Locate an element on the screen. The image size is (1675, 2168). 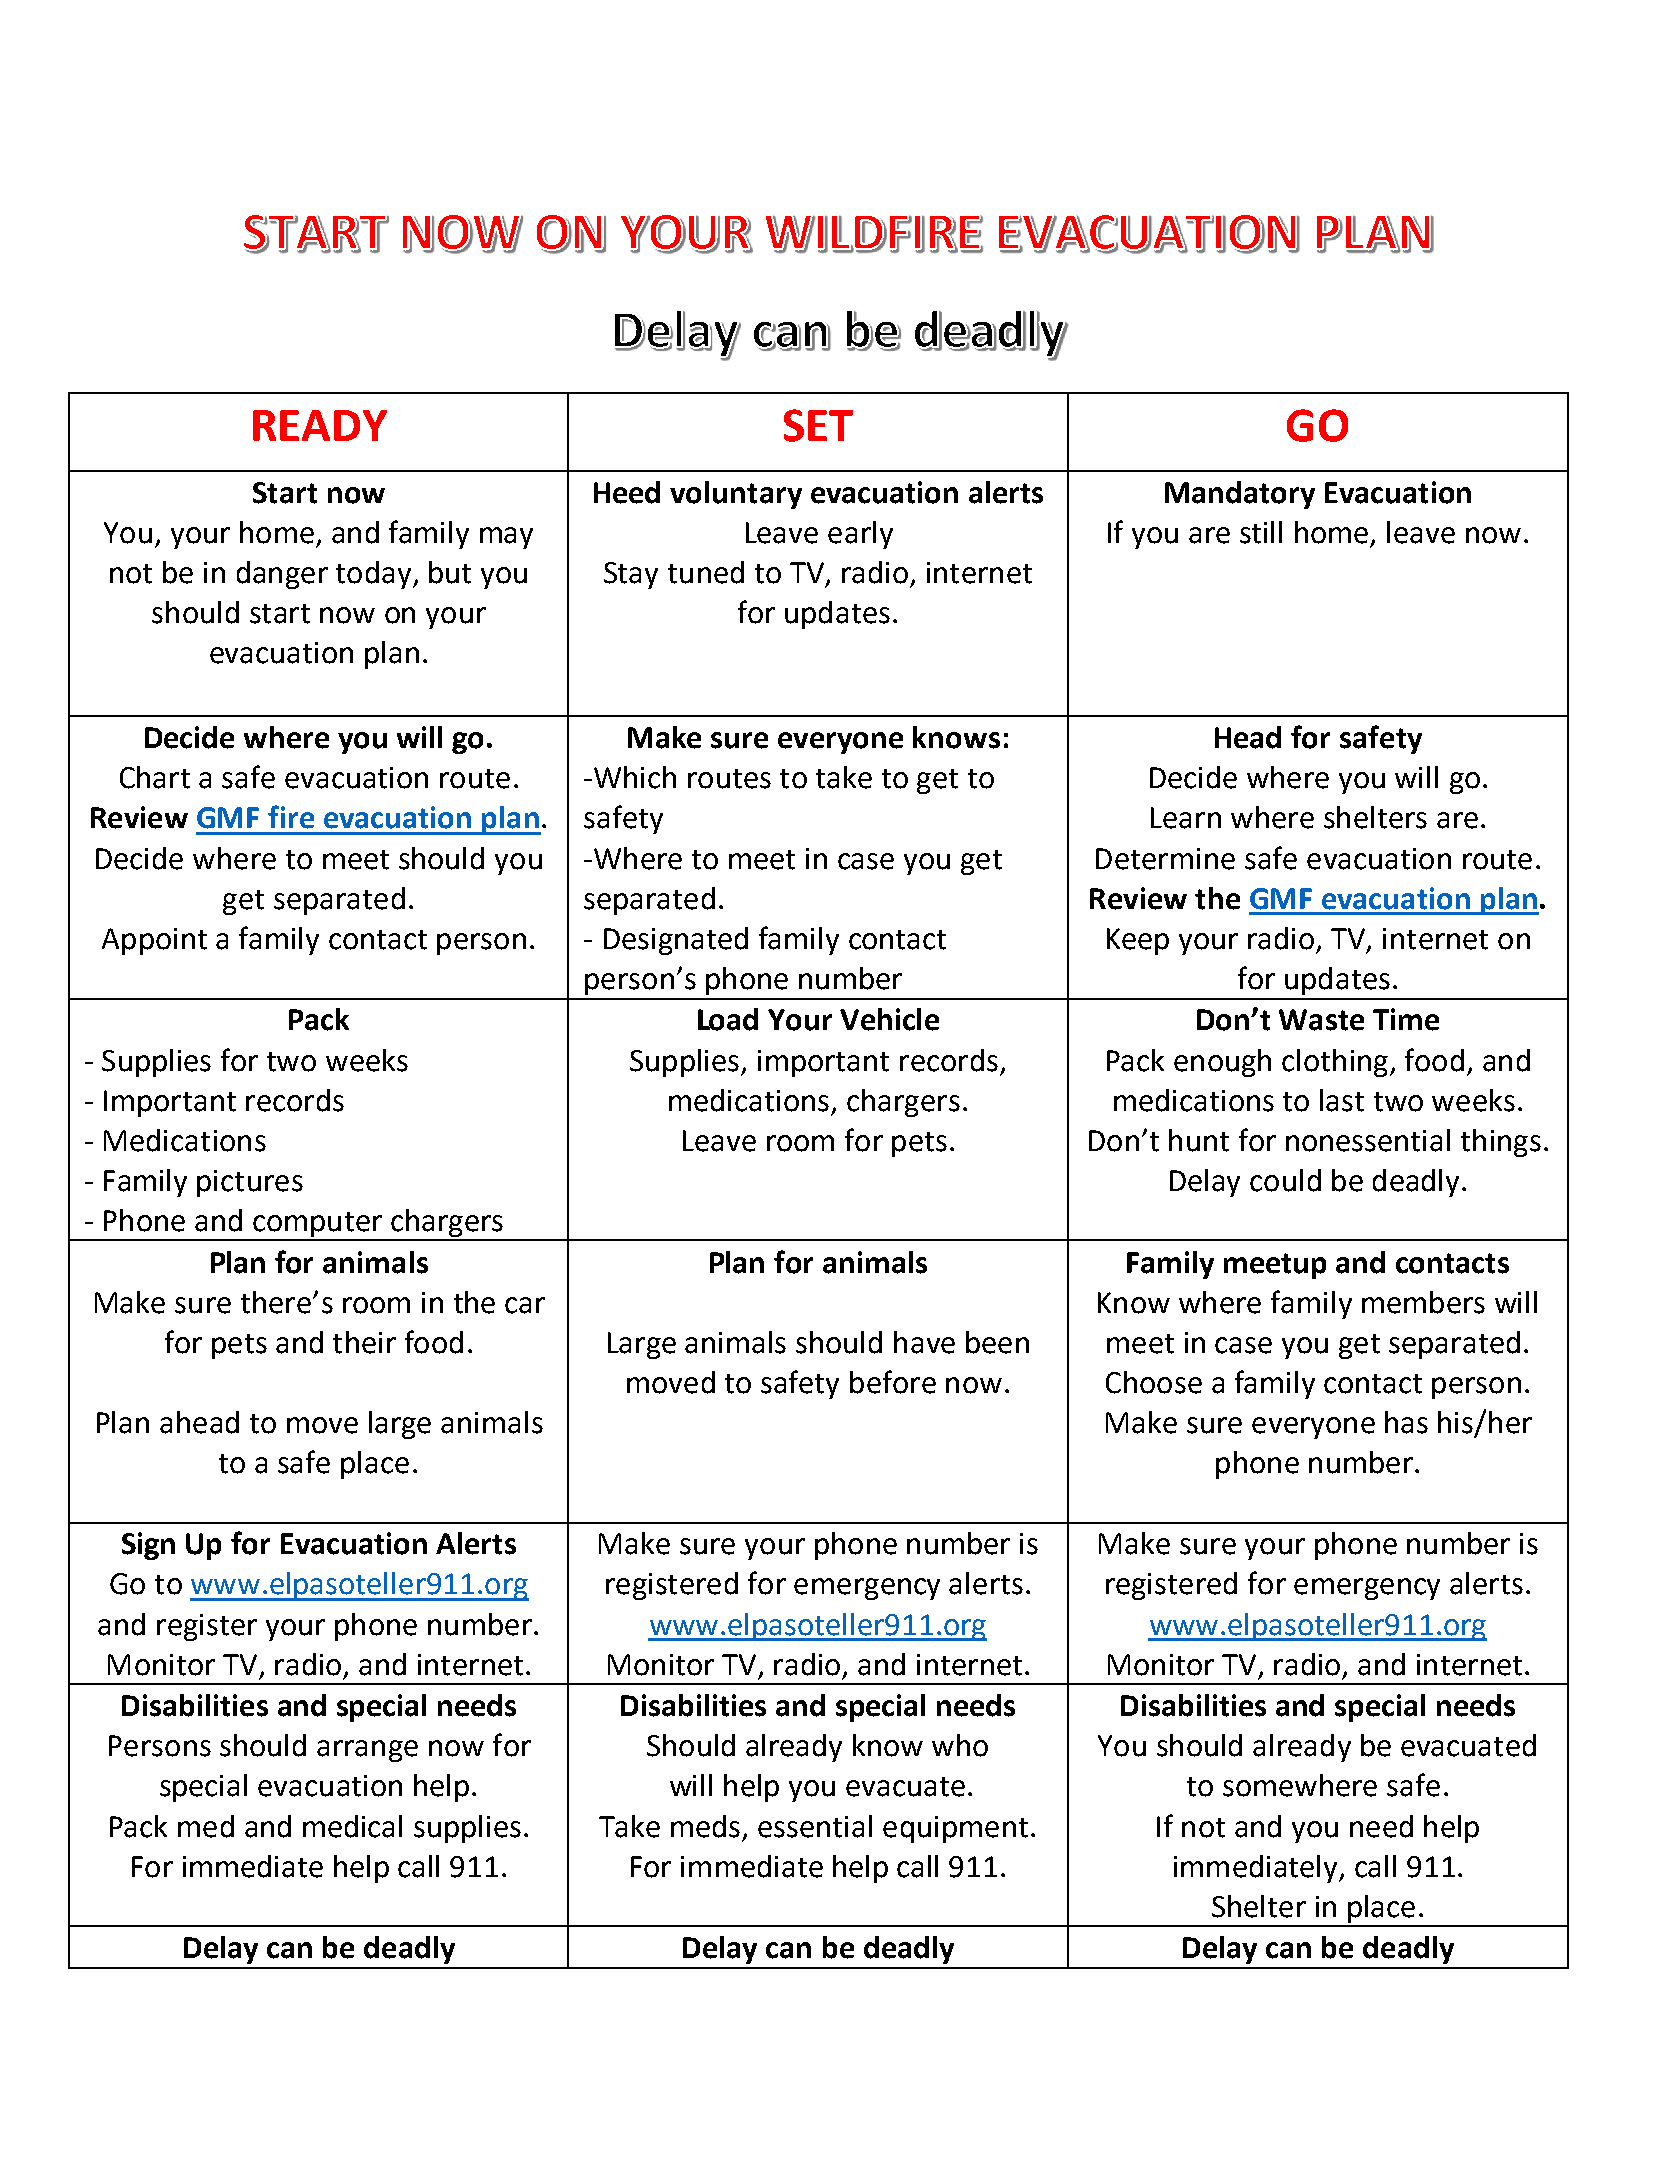
Mandatory is located at coordinates (1240, 495).
